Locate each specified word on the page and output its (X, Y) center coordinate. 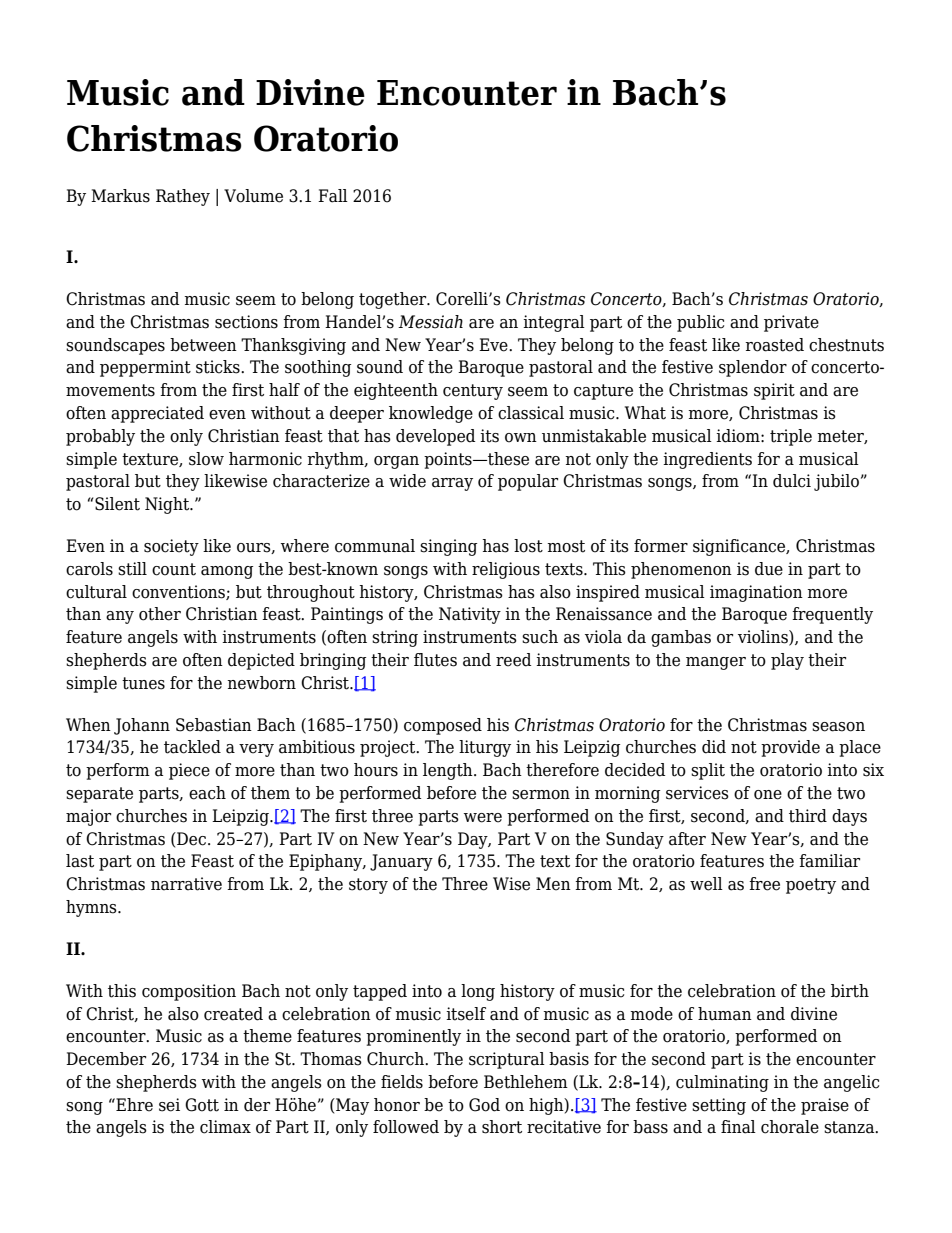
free (764, 884)
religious (506, 570)
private (791, 323)
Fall (333, 196)
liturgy (485, 748)
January (401, 862)
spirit (774, 391)
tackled (192, 747)
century (473, 392)
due (769, 569)
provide (790, 748)
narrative (186, 884)
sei (169, 1105)
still (132, 569)
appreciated (157, 414)
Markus (120, 196)
